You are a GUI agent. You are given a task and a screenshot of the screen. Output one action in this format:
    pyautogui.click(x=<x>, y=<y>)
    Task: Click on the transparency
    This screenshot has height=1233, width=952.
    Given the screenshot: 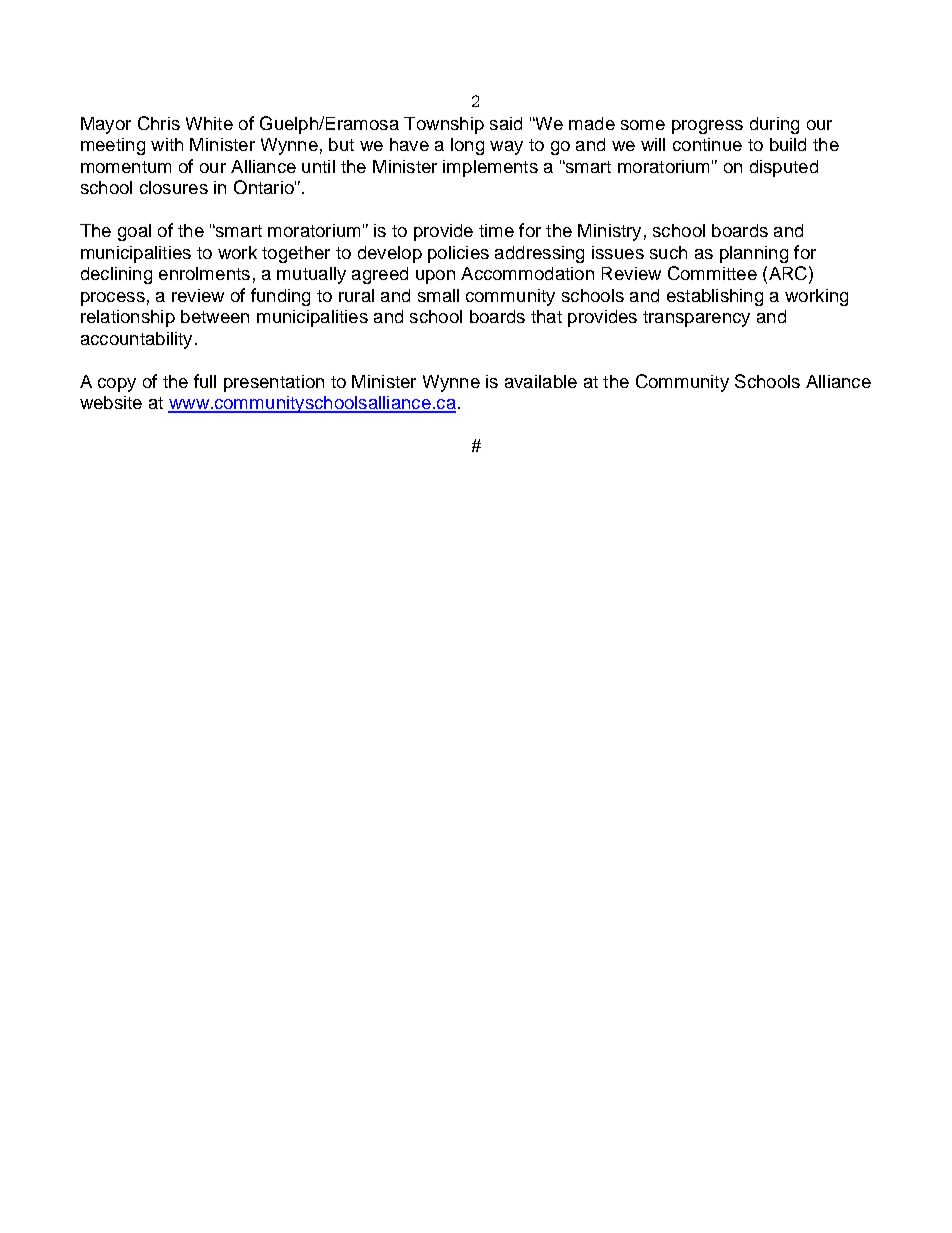 What is the action you would take?
    pyautogui.click(x=696, y=319)
